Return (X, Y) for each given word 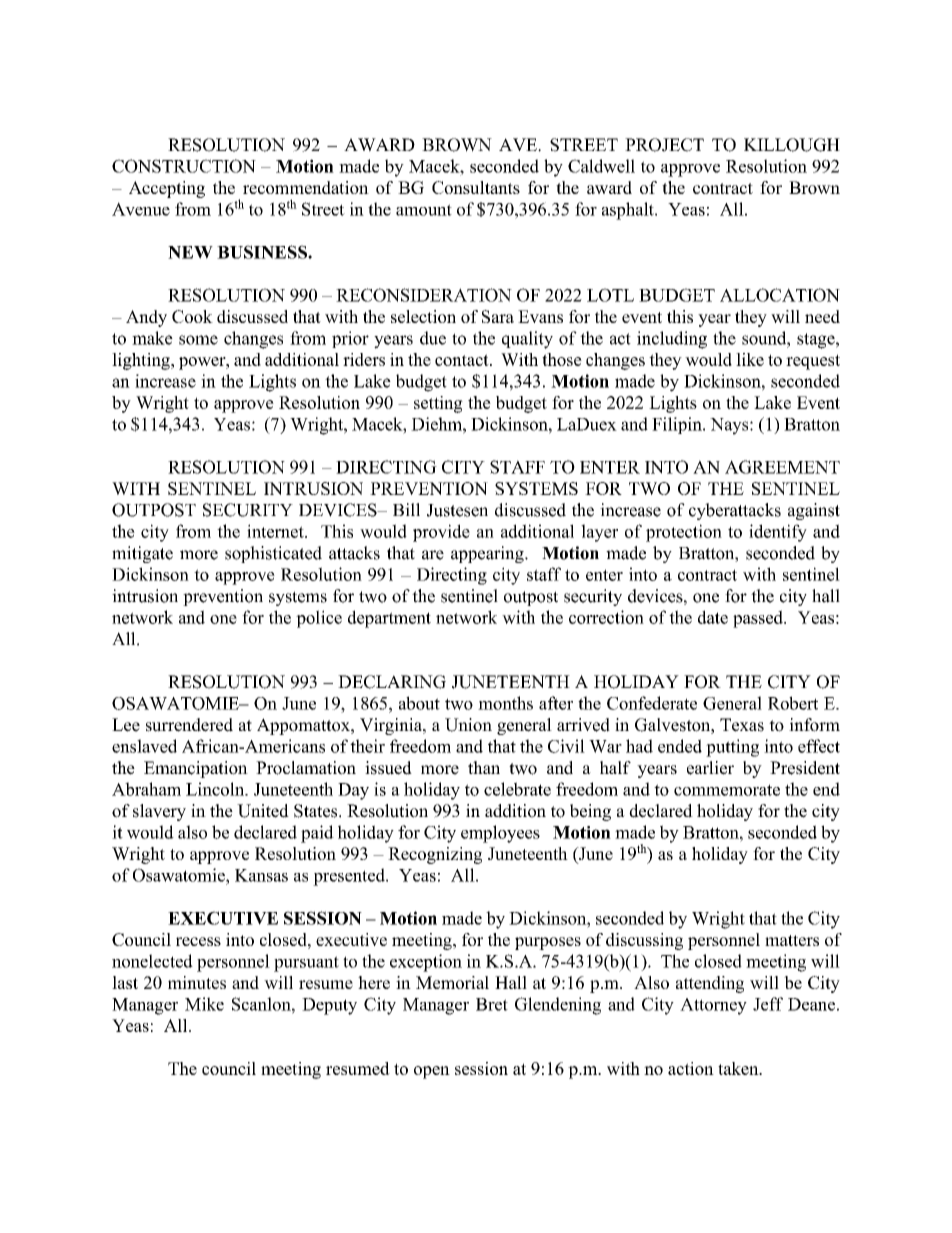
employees (500, 834)
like (750, 359)
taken (739, 1068)
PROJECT (664, 145)
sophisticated (273, 554)
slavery (159, 812)
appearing (488, 554)
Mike (204, 1004)
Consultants (476, 187)
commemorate (727, 790)
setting (438, 404)
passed (759, 619)
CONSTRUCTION (184, 166)
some (198, 340)
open (432, 1072)
